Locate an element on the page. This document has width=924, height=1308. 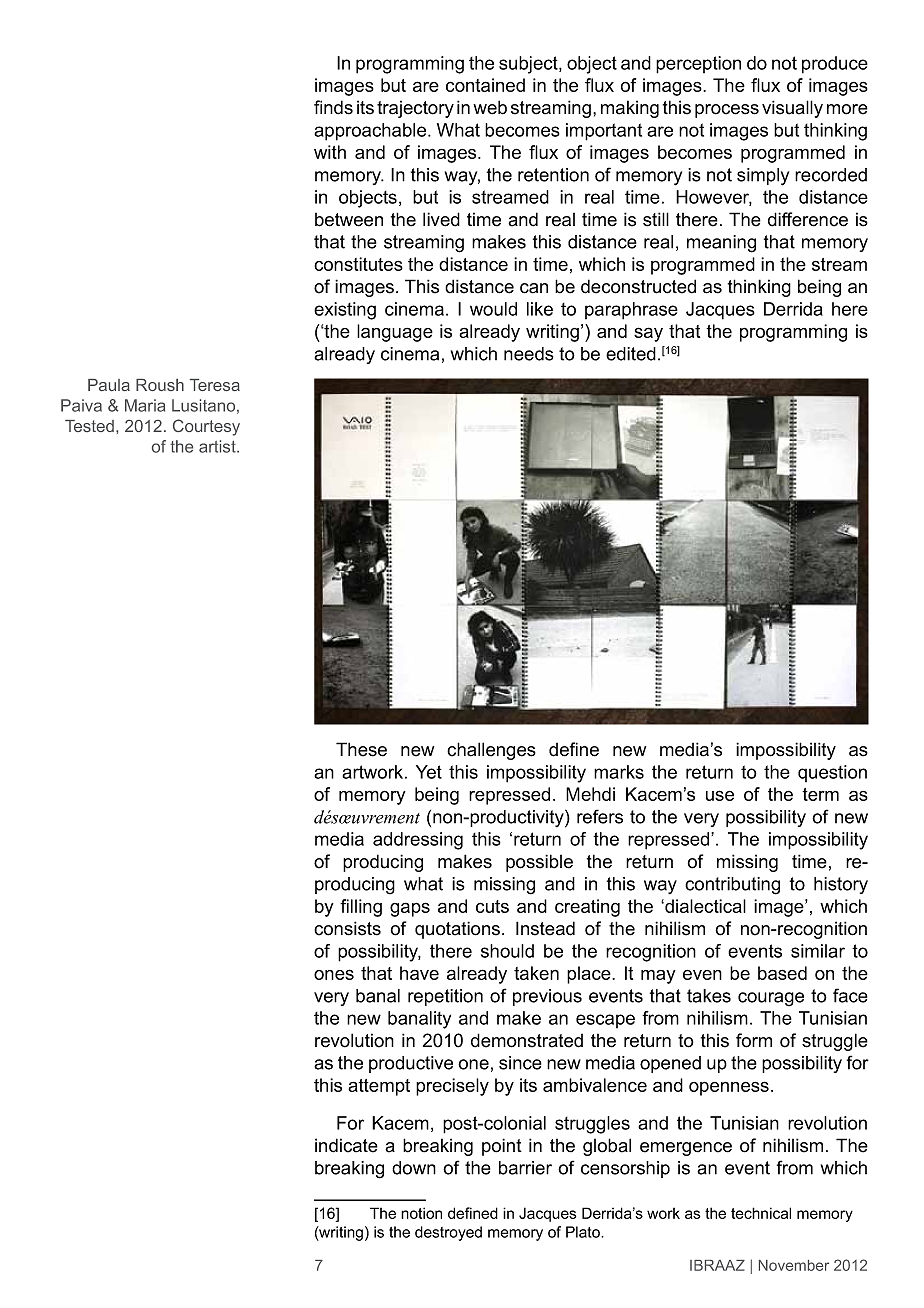
process is located at coordinates (727, 111).
